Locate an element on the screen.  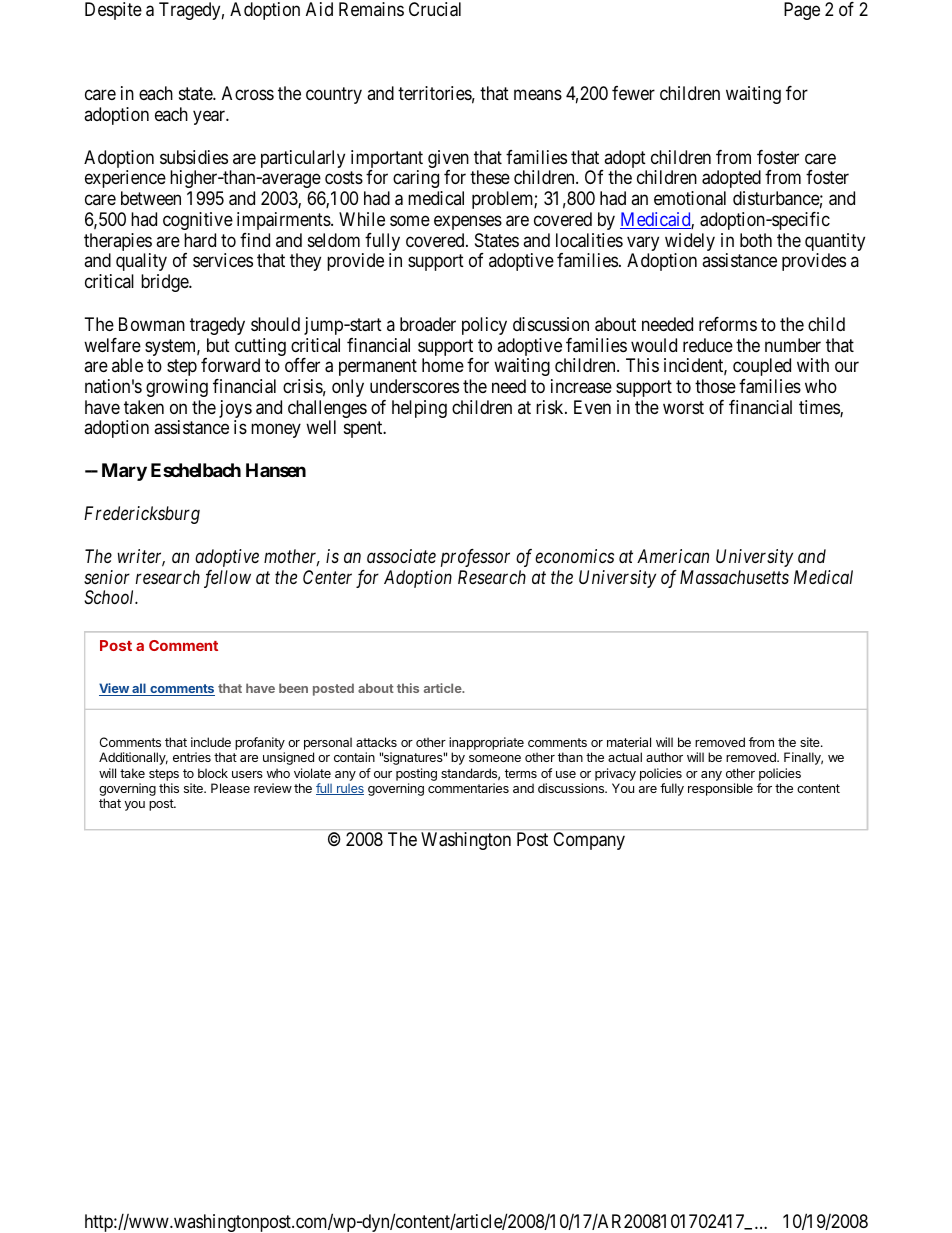
Despite is located at coordinates (113, 11).
